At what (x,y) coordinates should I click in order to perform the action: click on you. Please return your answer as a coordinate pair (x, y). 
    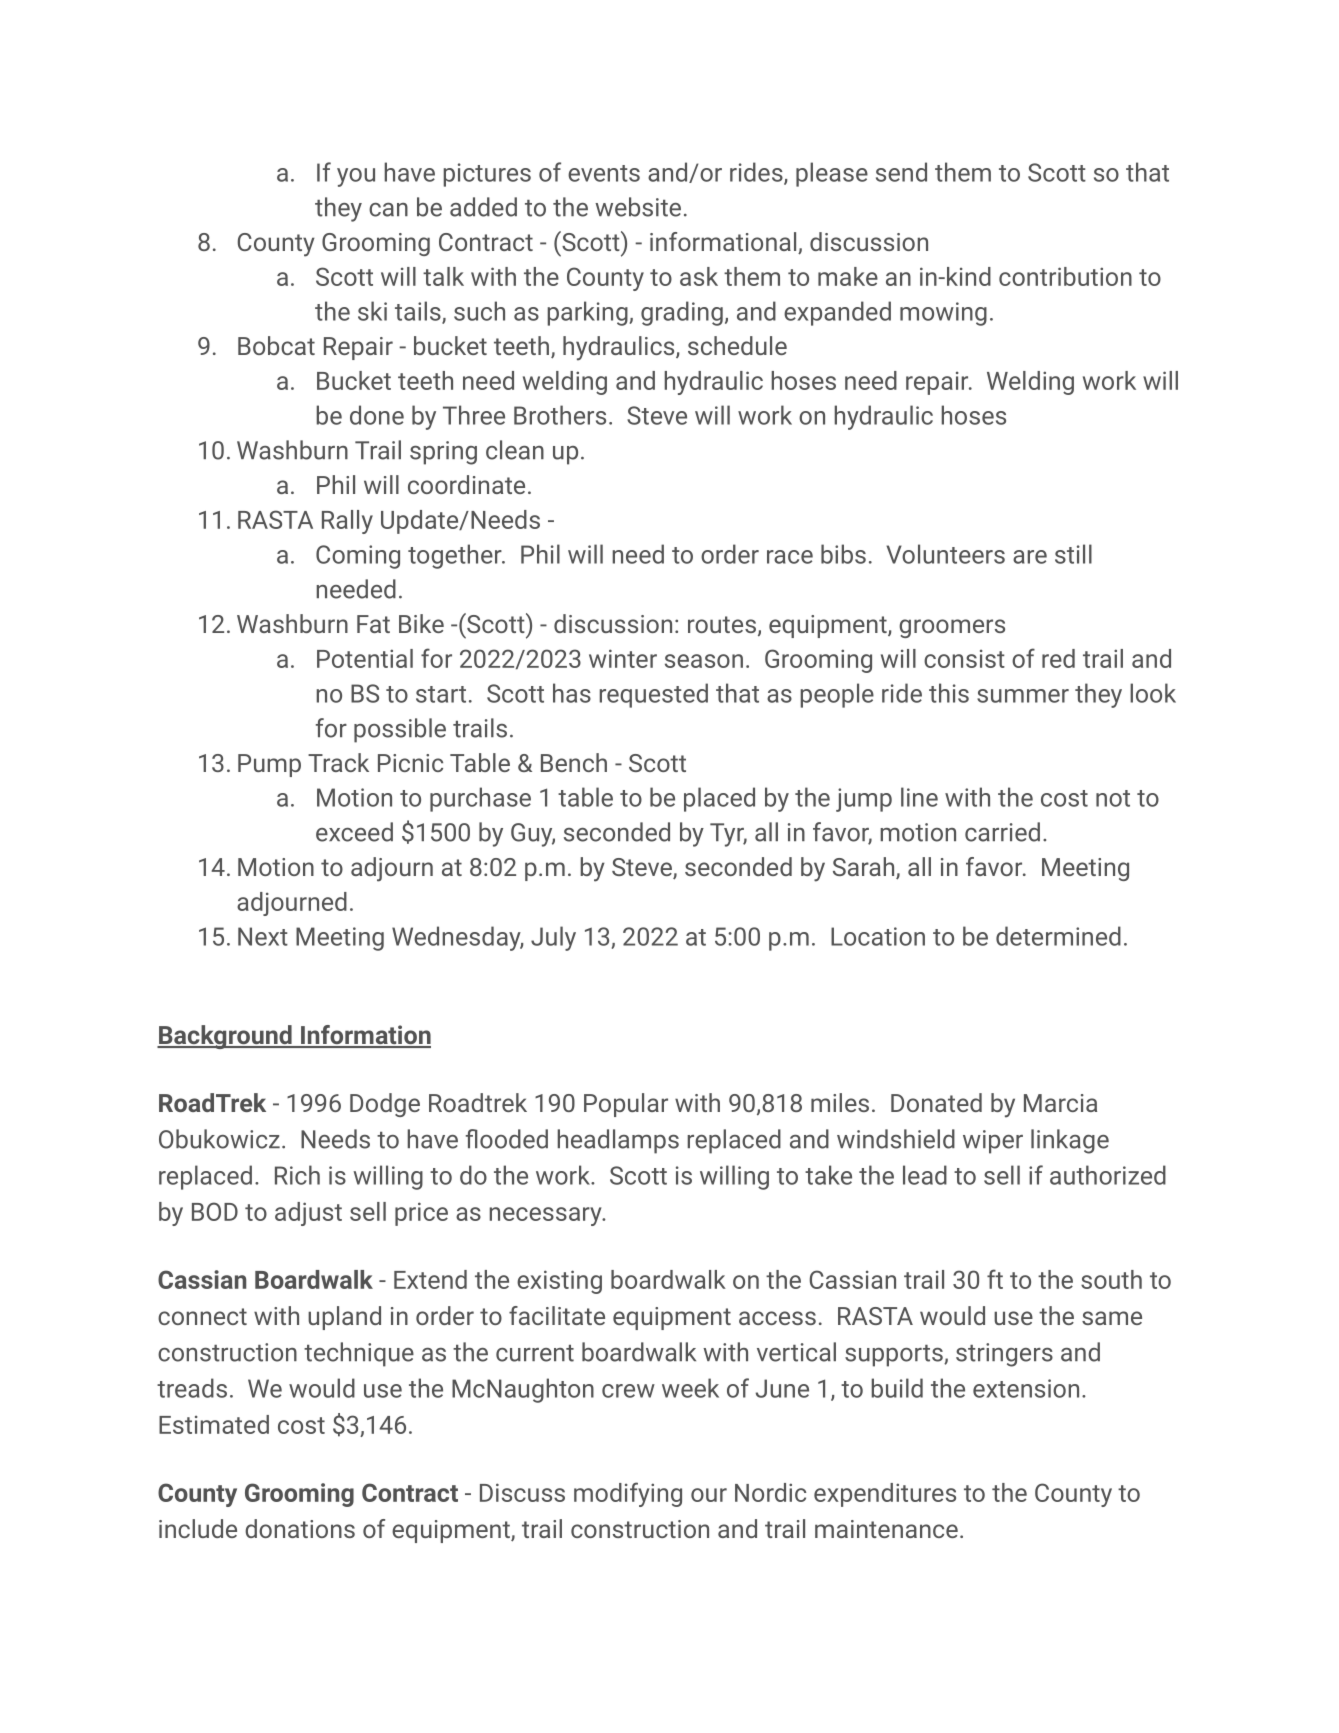
    Looking at the image, I should click on (356, 177).
